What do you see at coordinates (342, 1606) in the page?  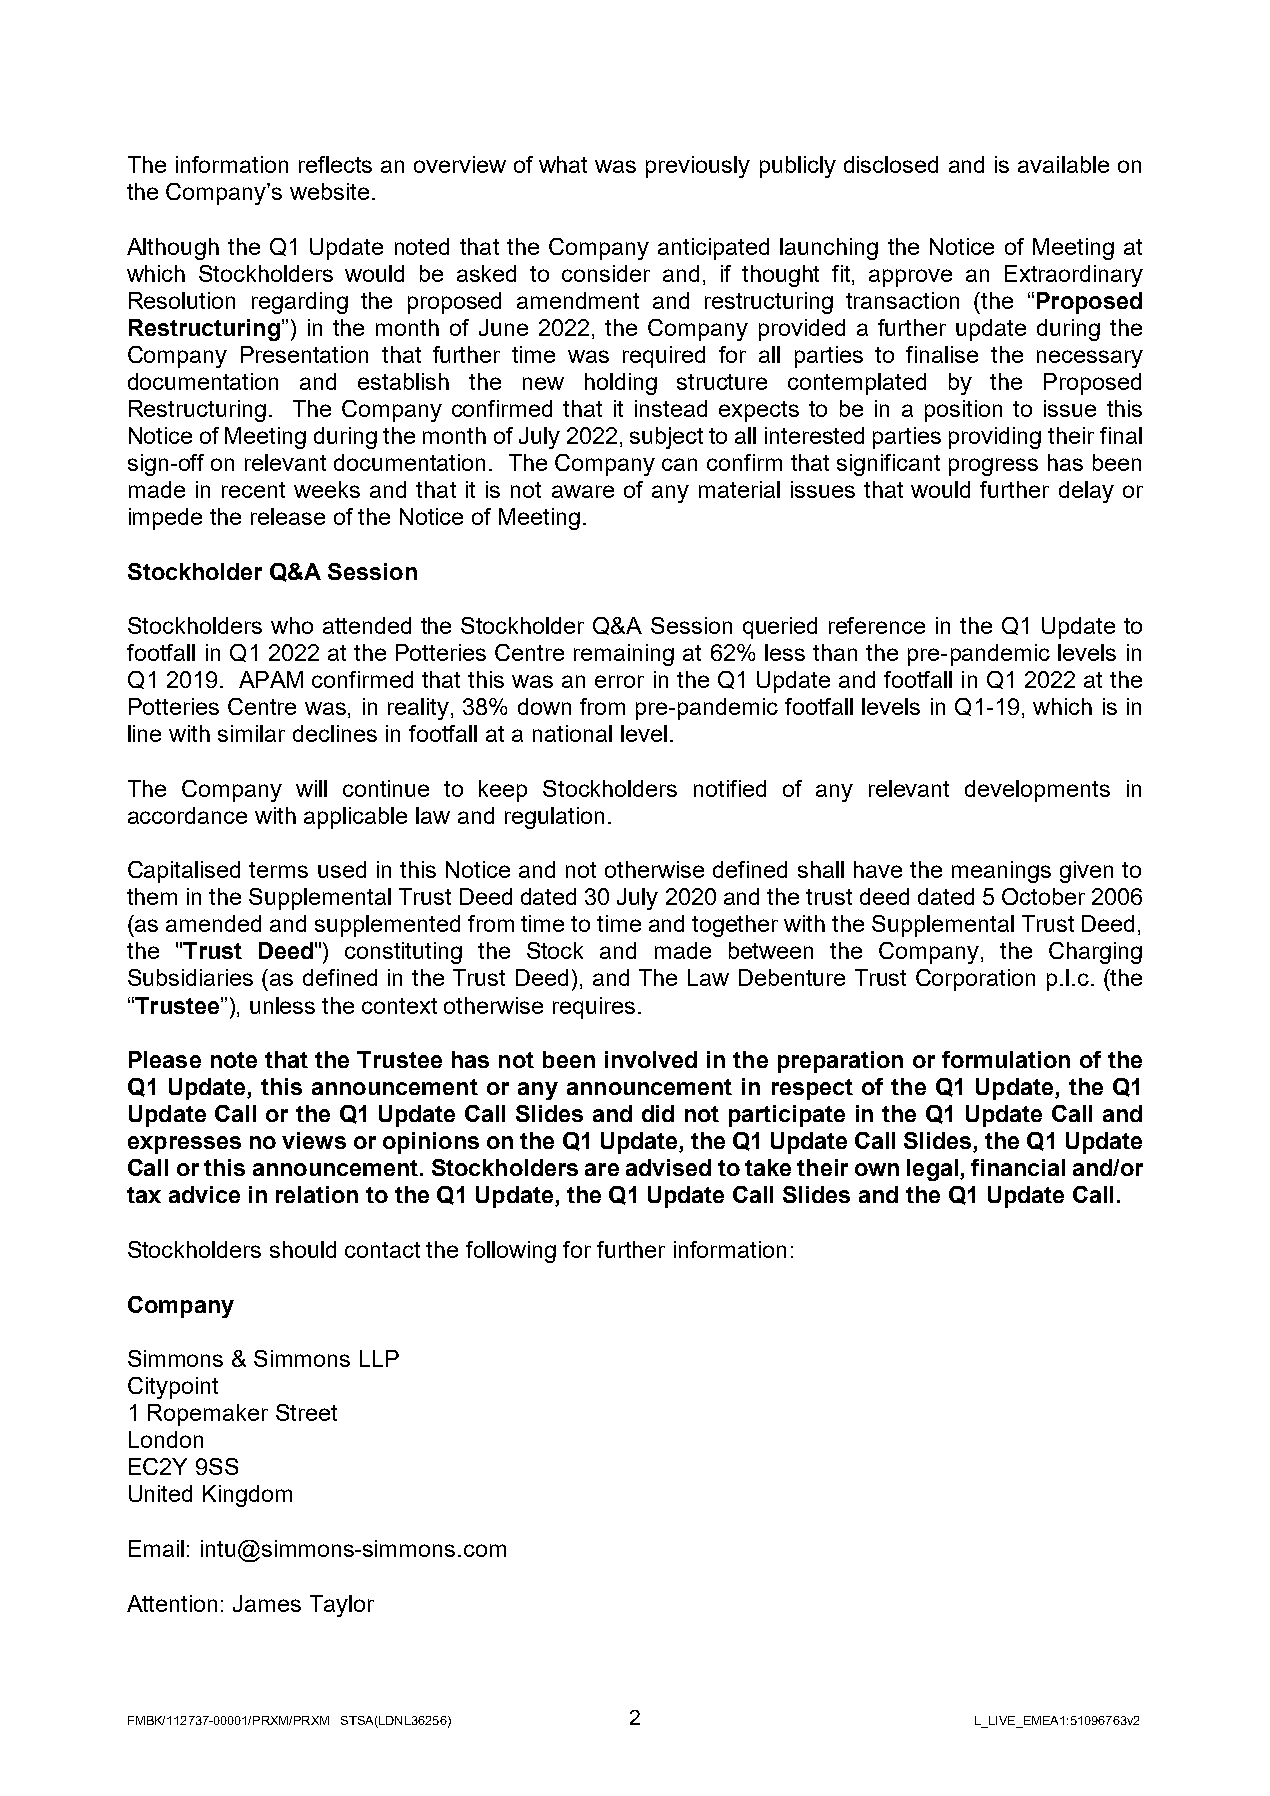 I see `Taylor` at bounding box center [342, 1606].
